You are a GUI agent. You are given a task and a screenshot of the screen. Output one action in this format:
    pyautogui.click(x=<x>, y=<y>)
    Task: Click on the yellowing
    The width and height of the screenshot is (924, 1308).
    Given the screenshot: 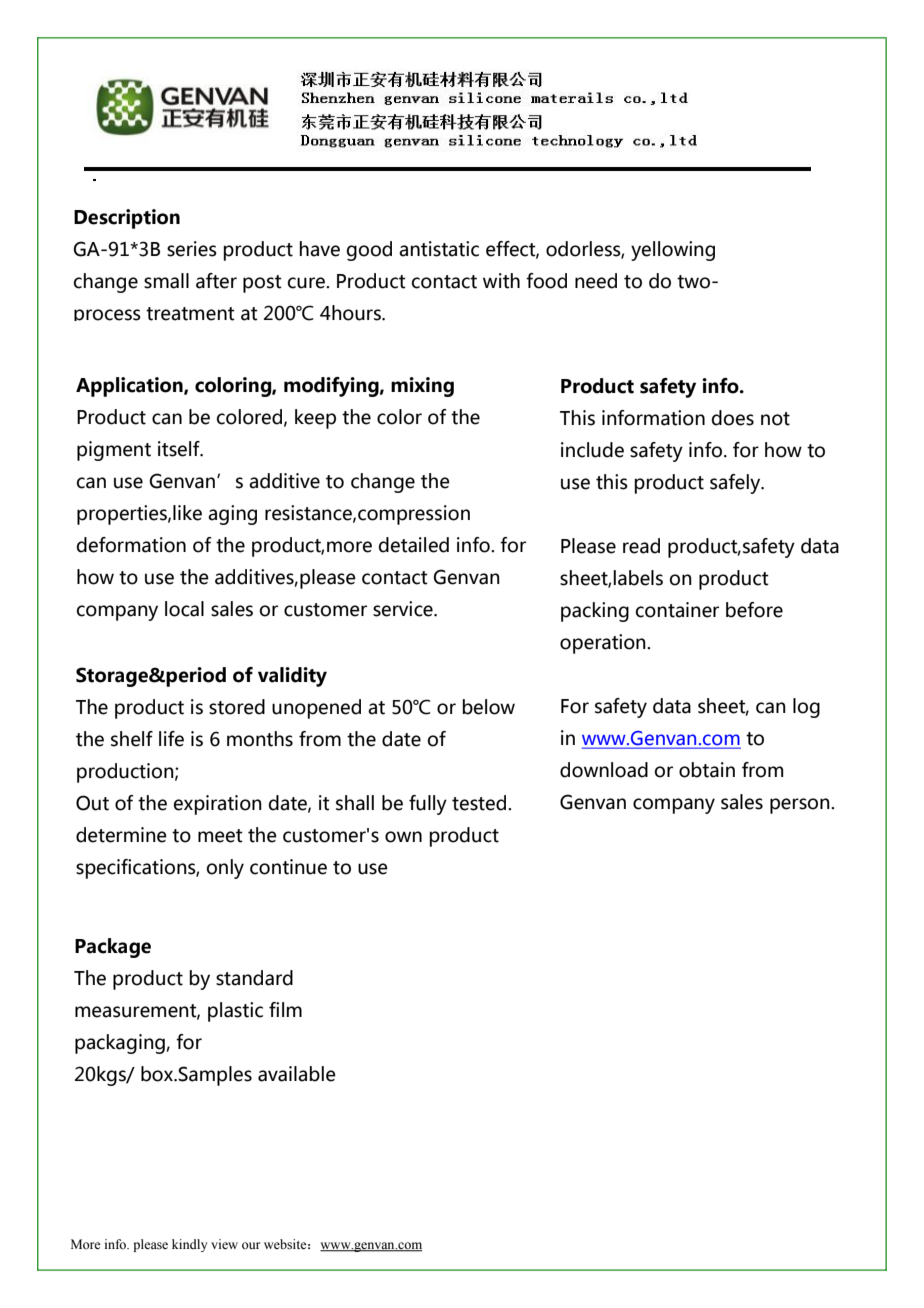 What is the action you would take?
    pyautogui.click(x=673, y=251)
